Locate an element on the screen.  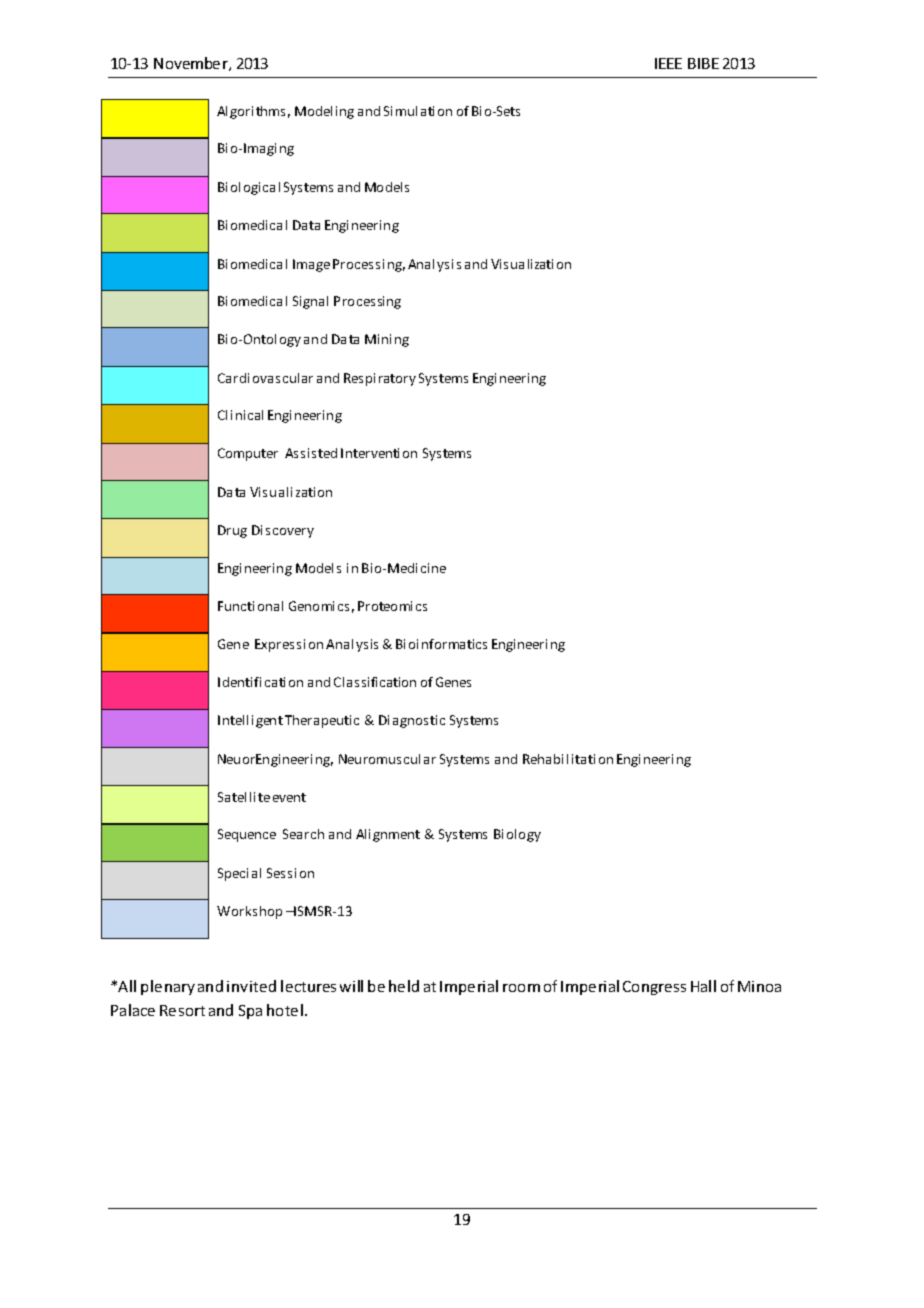
Identification is located at coordinates (260, 682).
